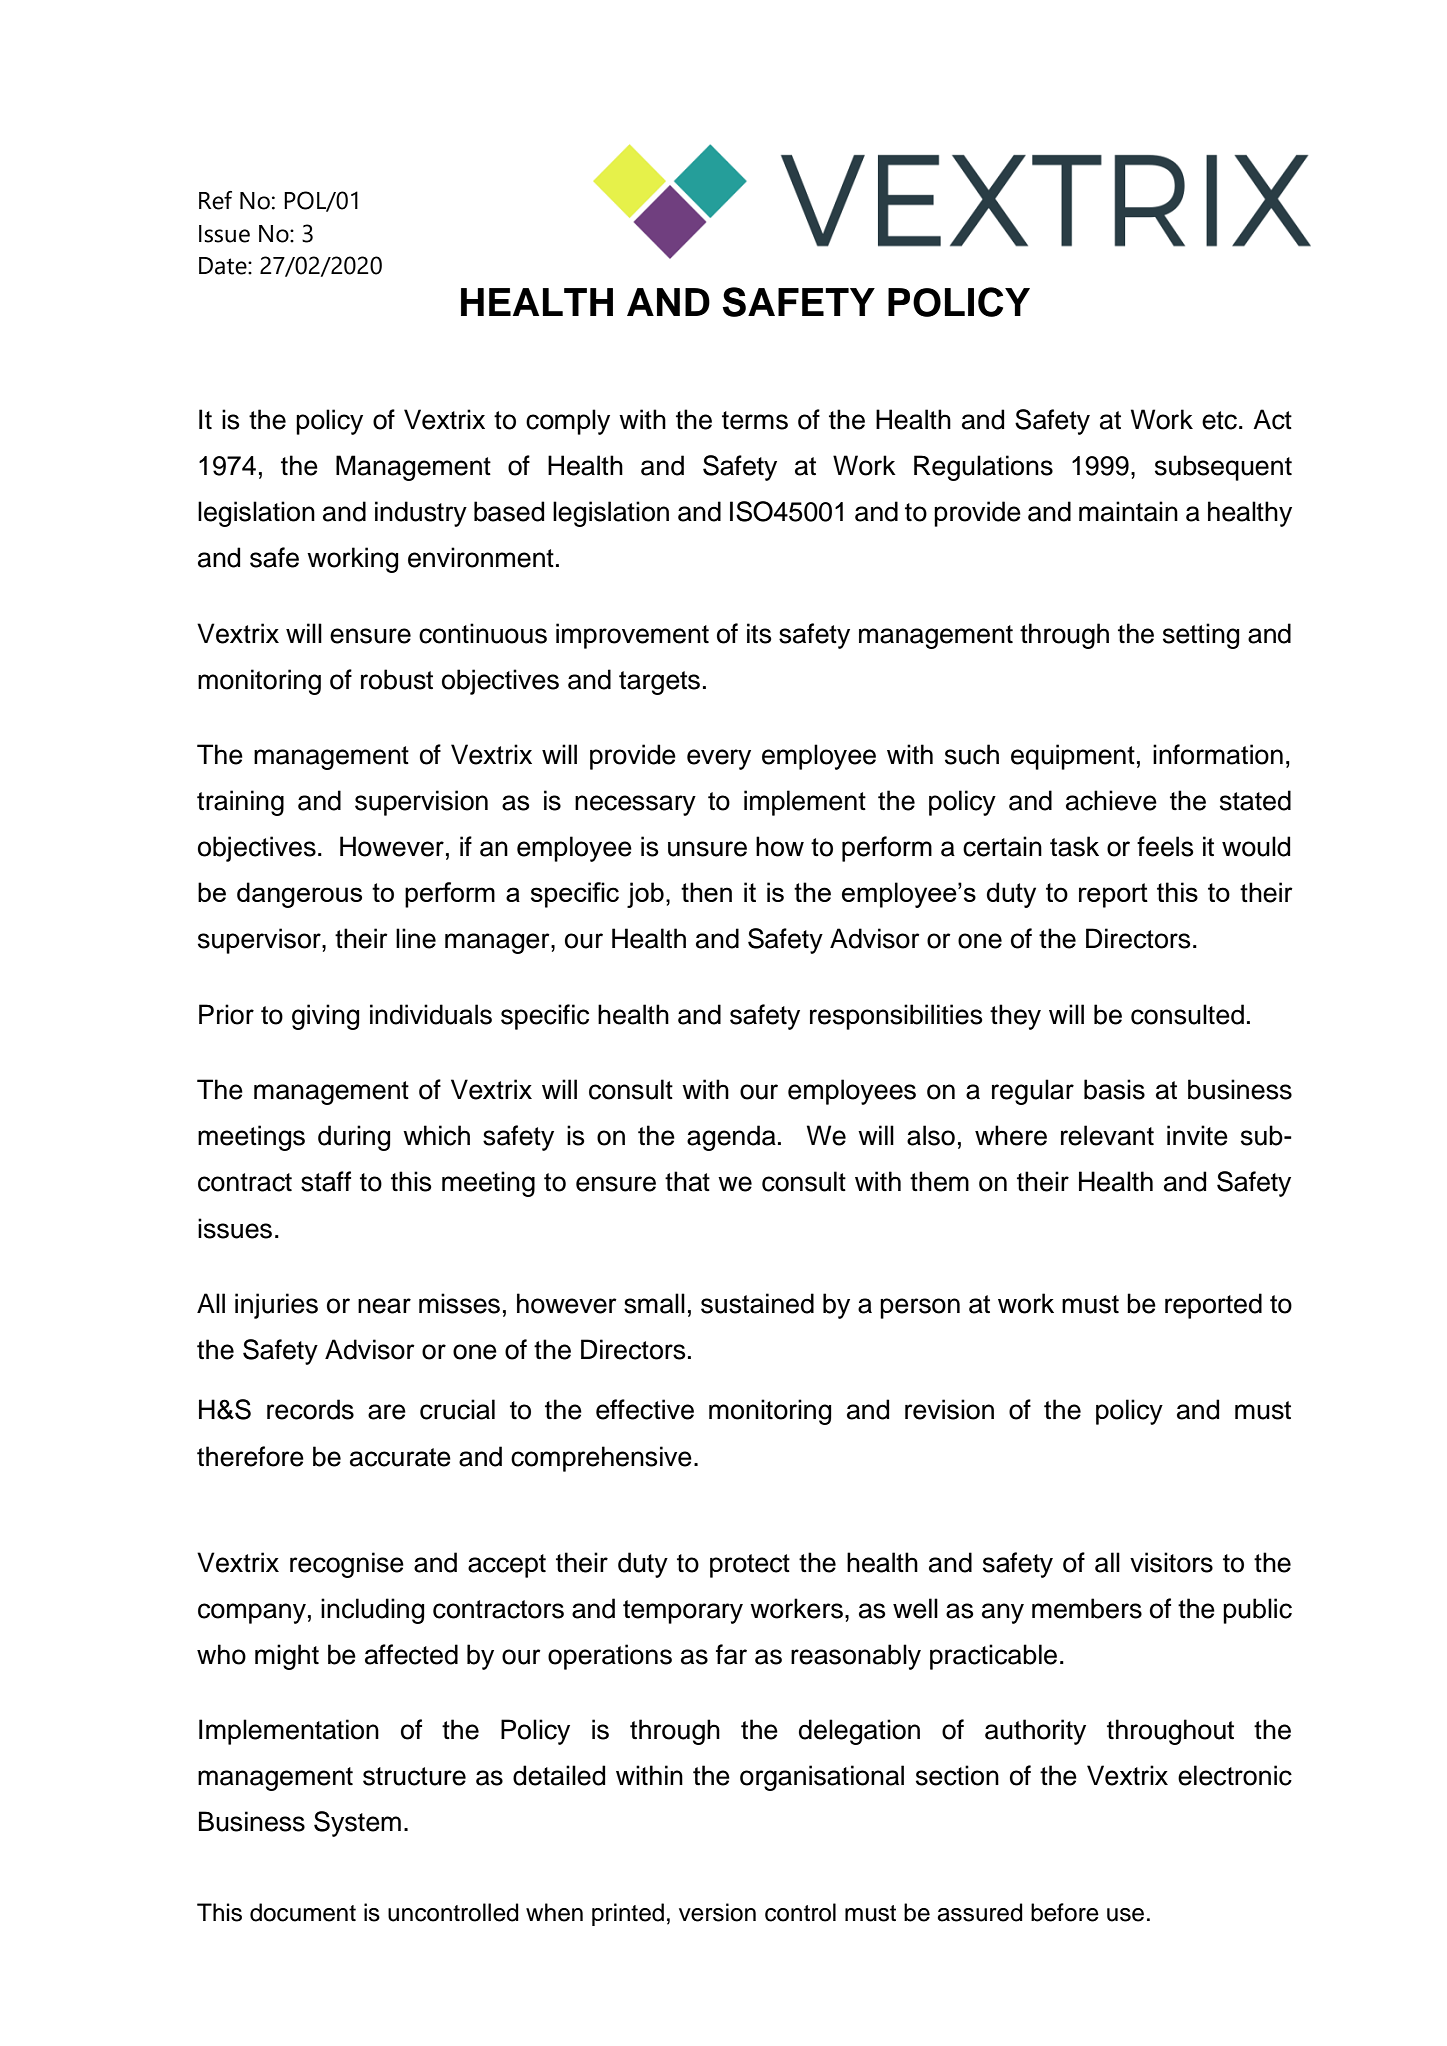 The image size is (1447, 2046). What do you see at coordinates (1128, 511) in the image?
I see `maintain` at bounding box center [1128, 511].
